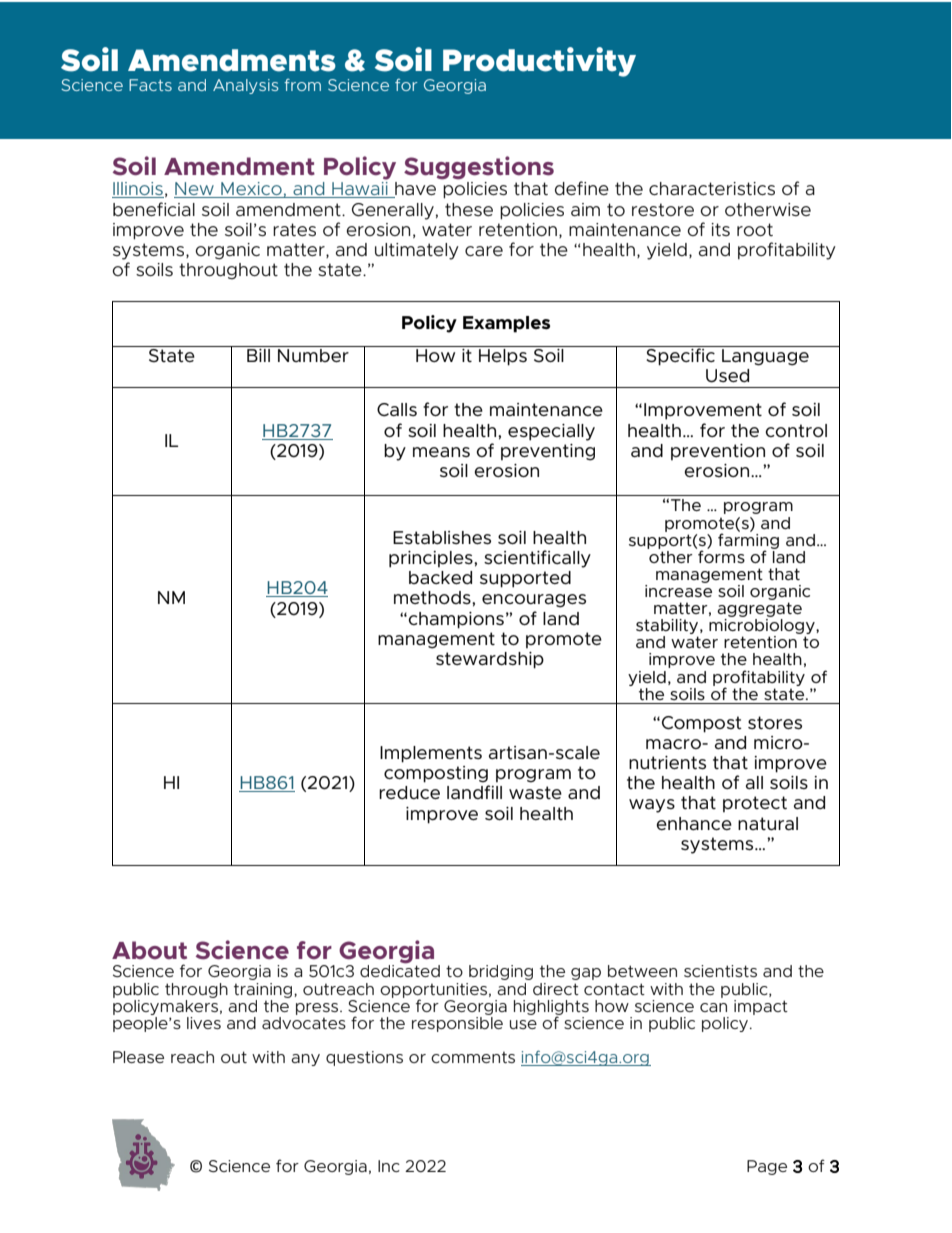  I want to click on comments, so click(473, 1057).
